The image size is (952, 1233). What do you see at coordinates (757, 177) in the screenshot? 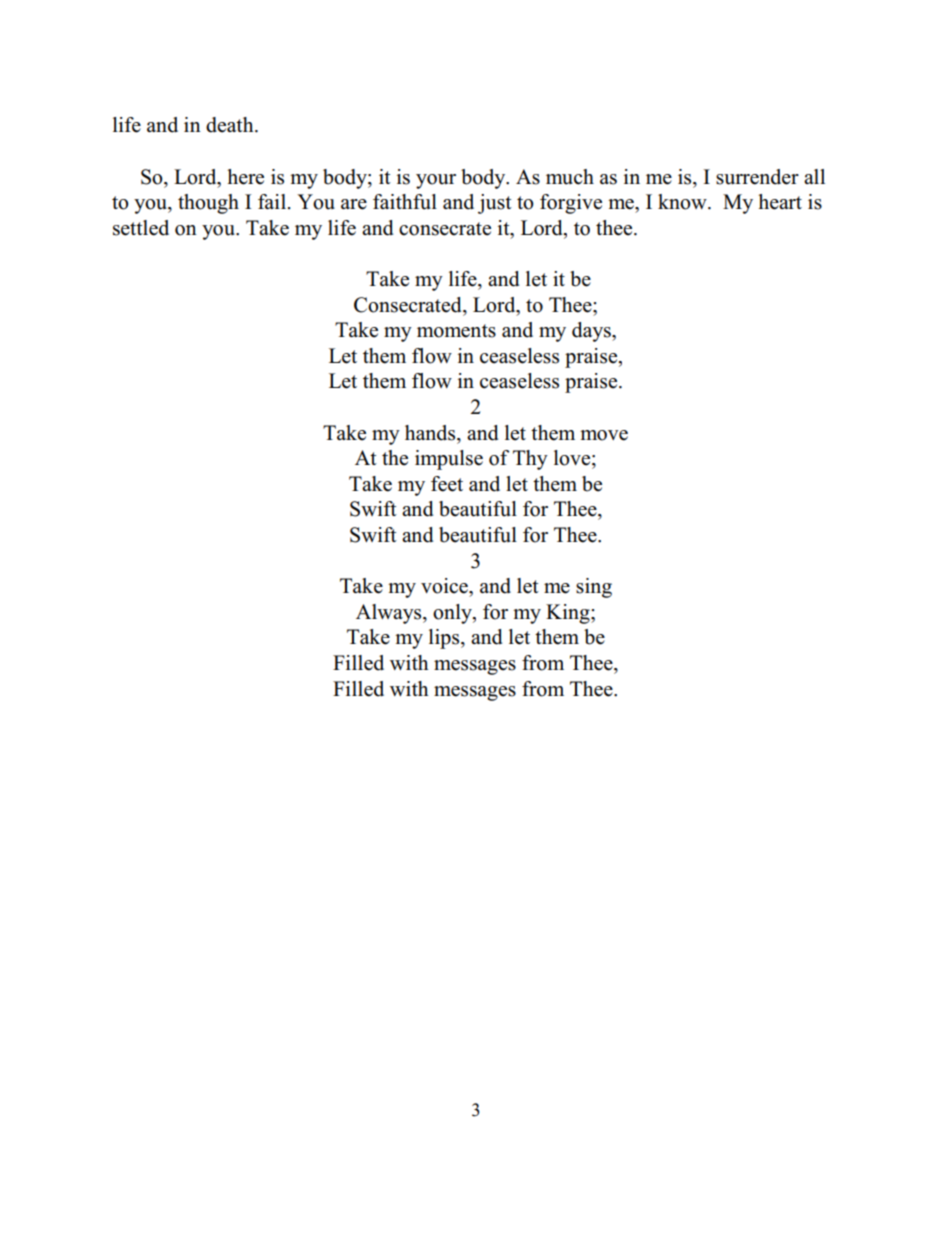
I see `surrender` at bounding box center [757, 177].
